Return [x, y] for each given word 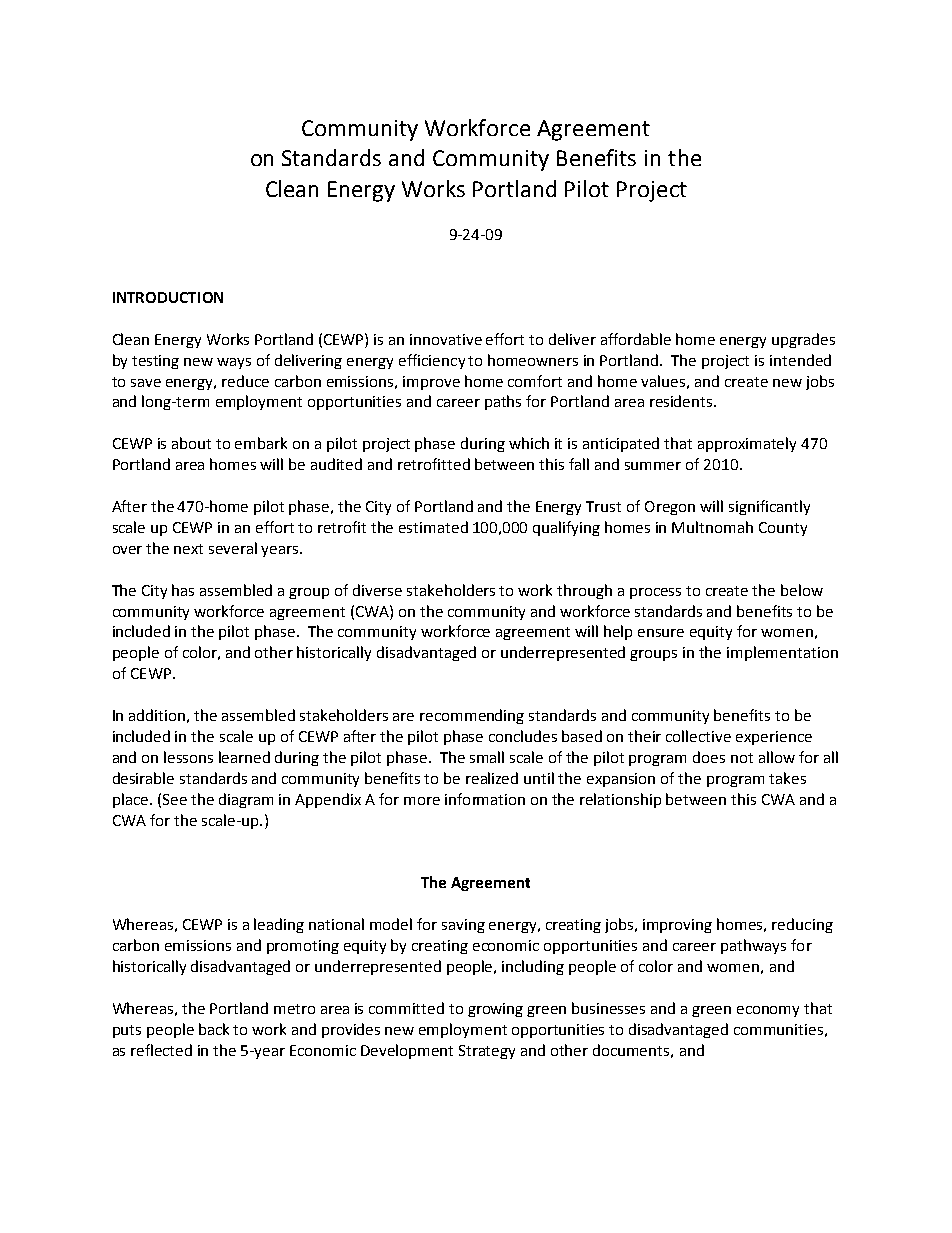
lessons [188, 757]
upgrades [803, 340]
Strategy [487, 1052]
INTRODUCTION [168, 297]
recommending [472, 716]
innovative [446, 339]
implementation [782, 653]
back [214, 1029]
